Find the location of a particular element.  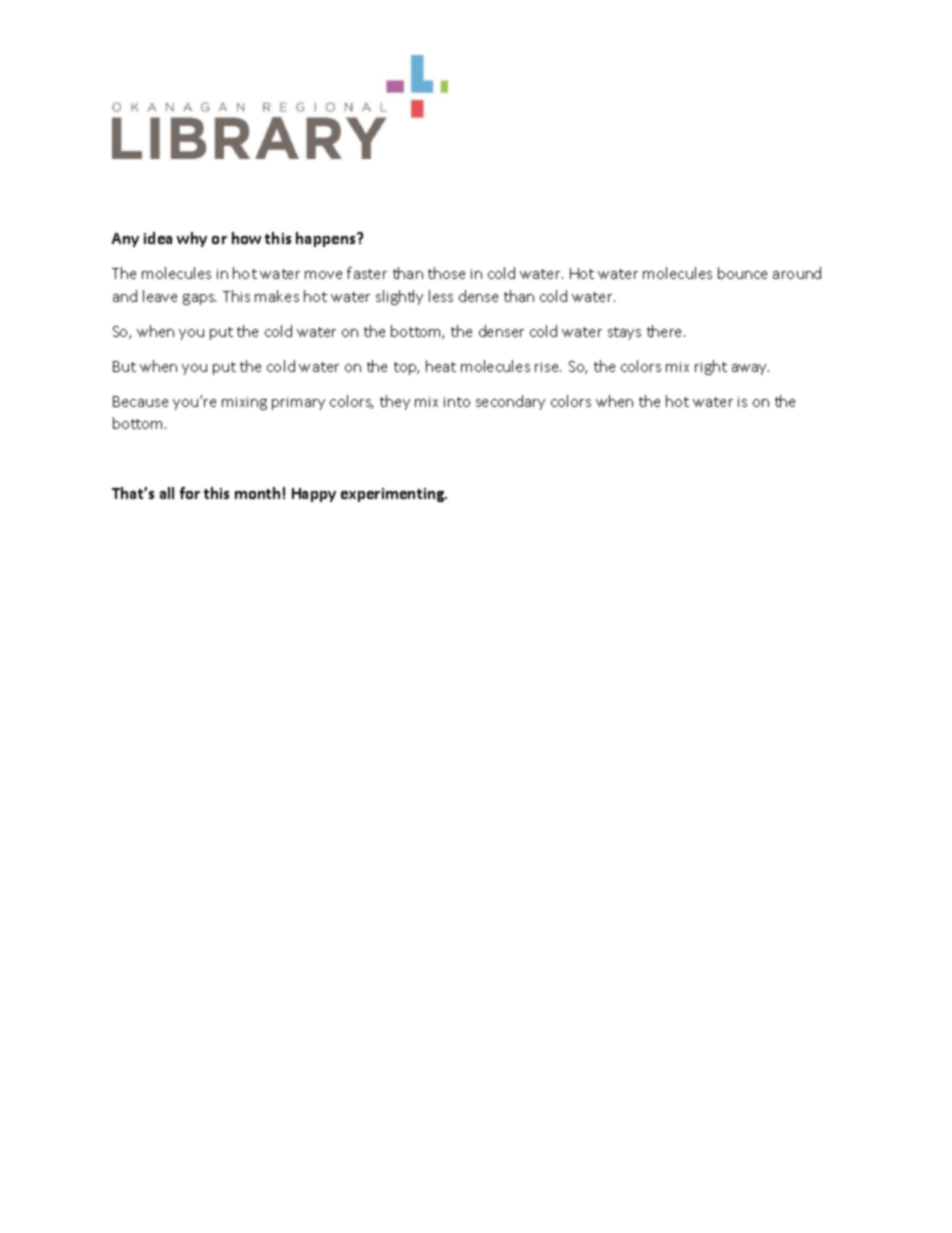

gaps is located at coordinates (199, 299).
